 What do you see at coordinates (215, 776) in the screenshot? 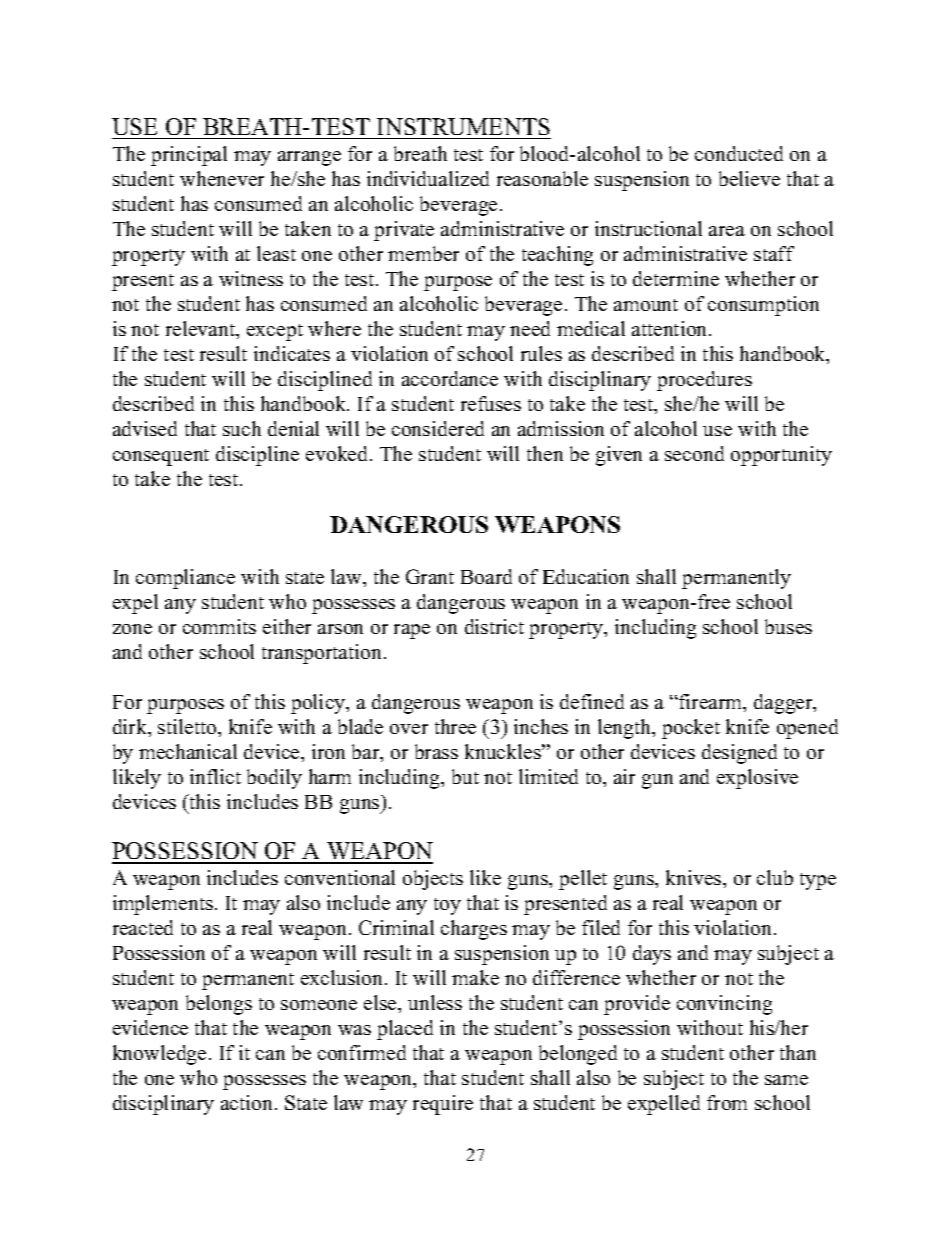
I see `inflict` at bounding box center [215, 776].
